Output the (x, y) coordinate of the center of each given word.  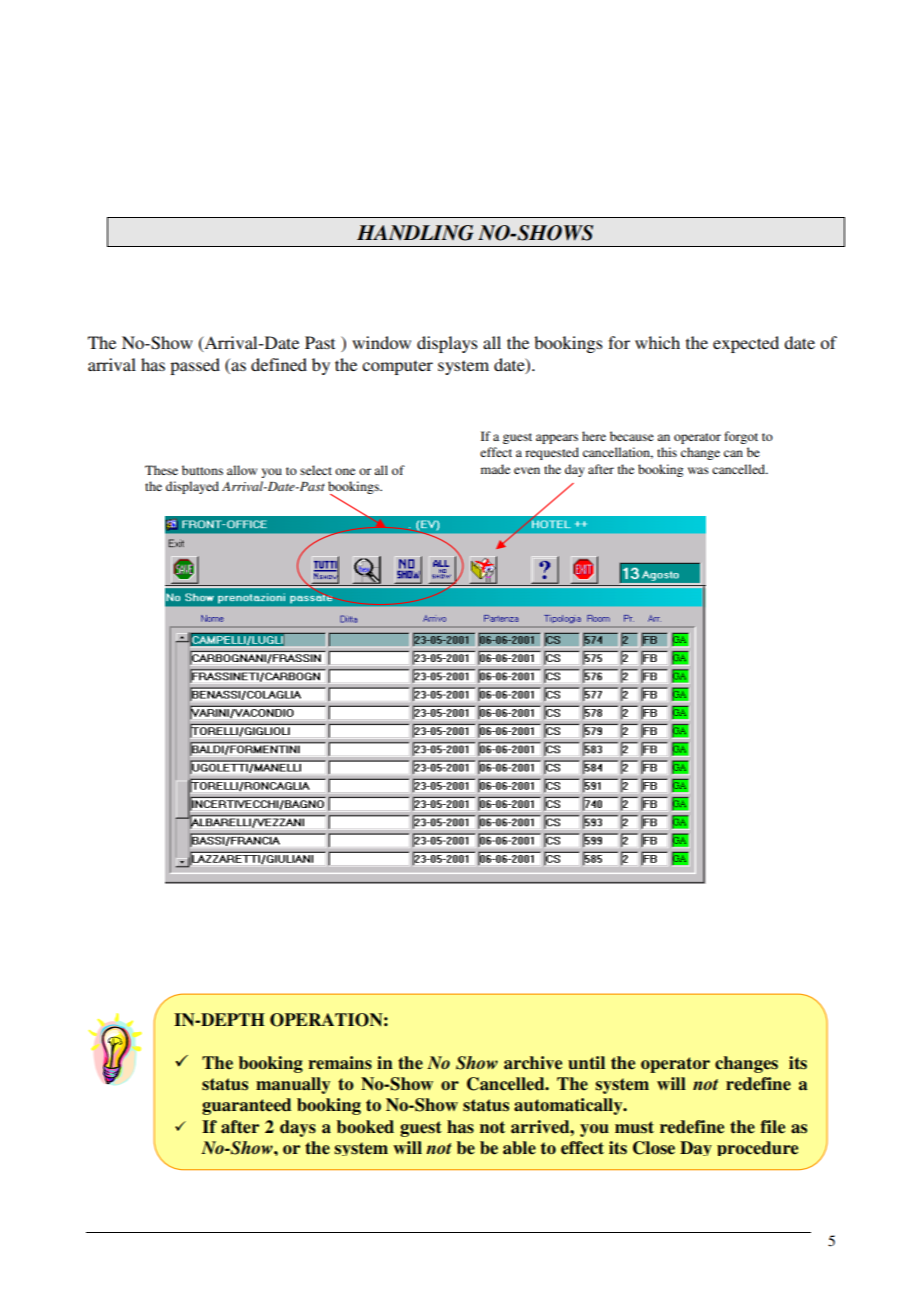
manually (293, 1085)
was (698, 470)
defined (279, 364)
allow (242, 470)
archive (533, 1063)
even (527, 470)
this (667, 452)
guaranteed (246, 1106)
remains (340, 1063)
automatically (569, 1106)
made (495, 469)
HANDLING (415, 233)
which (657, 342)
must (634, 1127)
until (586, 1063)
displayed (192, 487)
